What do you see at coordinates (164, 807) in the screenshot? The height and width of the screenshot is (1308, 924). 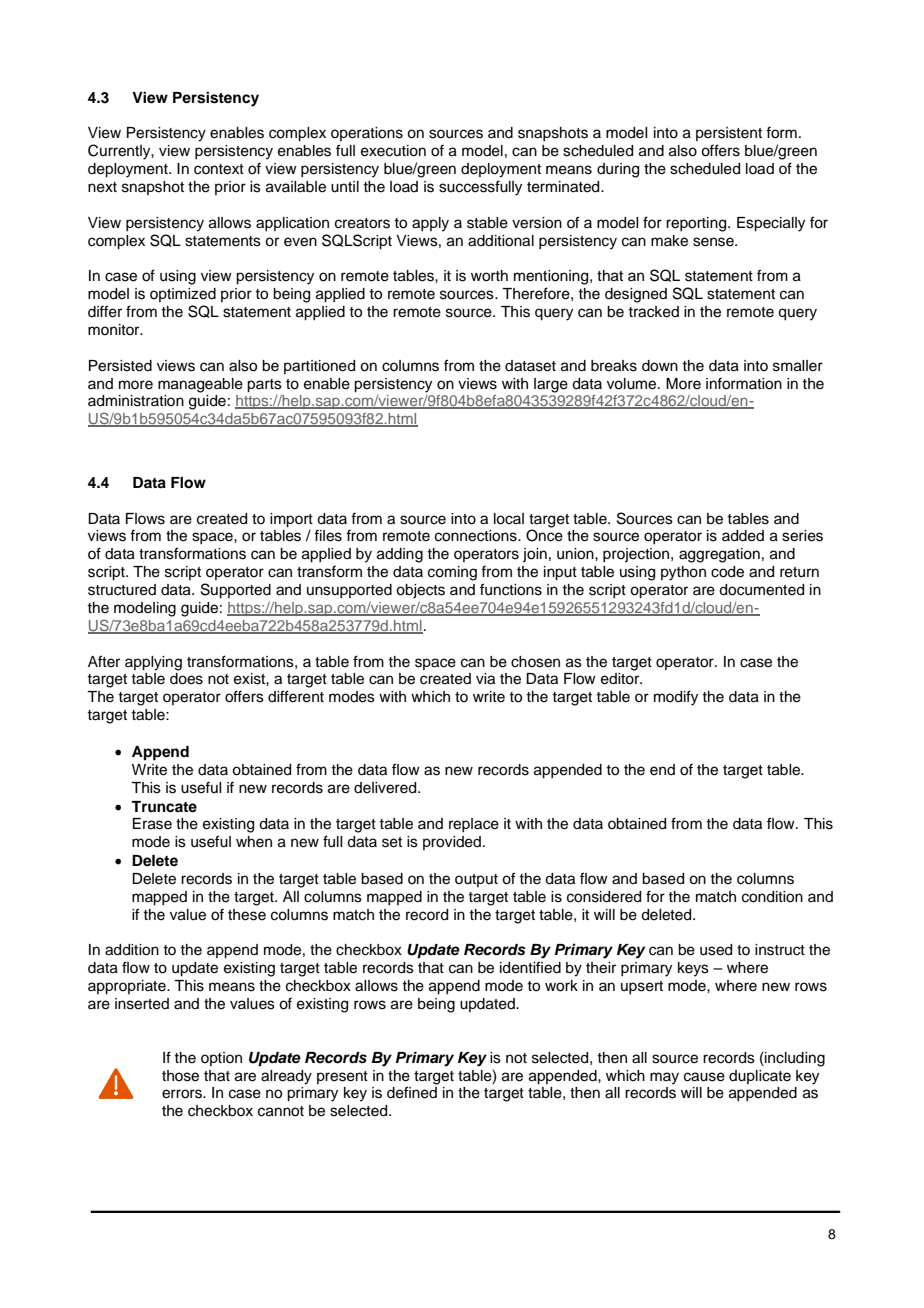 I see `Truncate` at bounding box center [164, 807].
